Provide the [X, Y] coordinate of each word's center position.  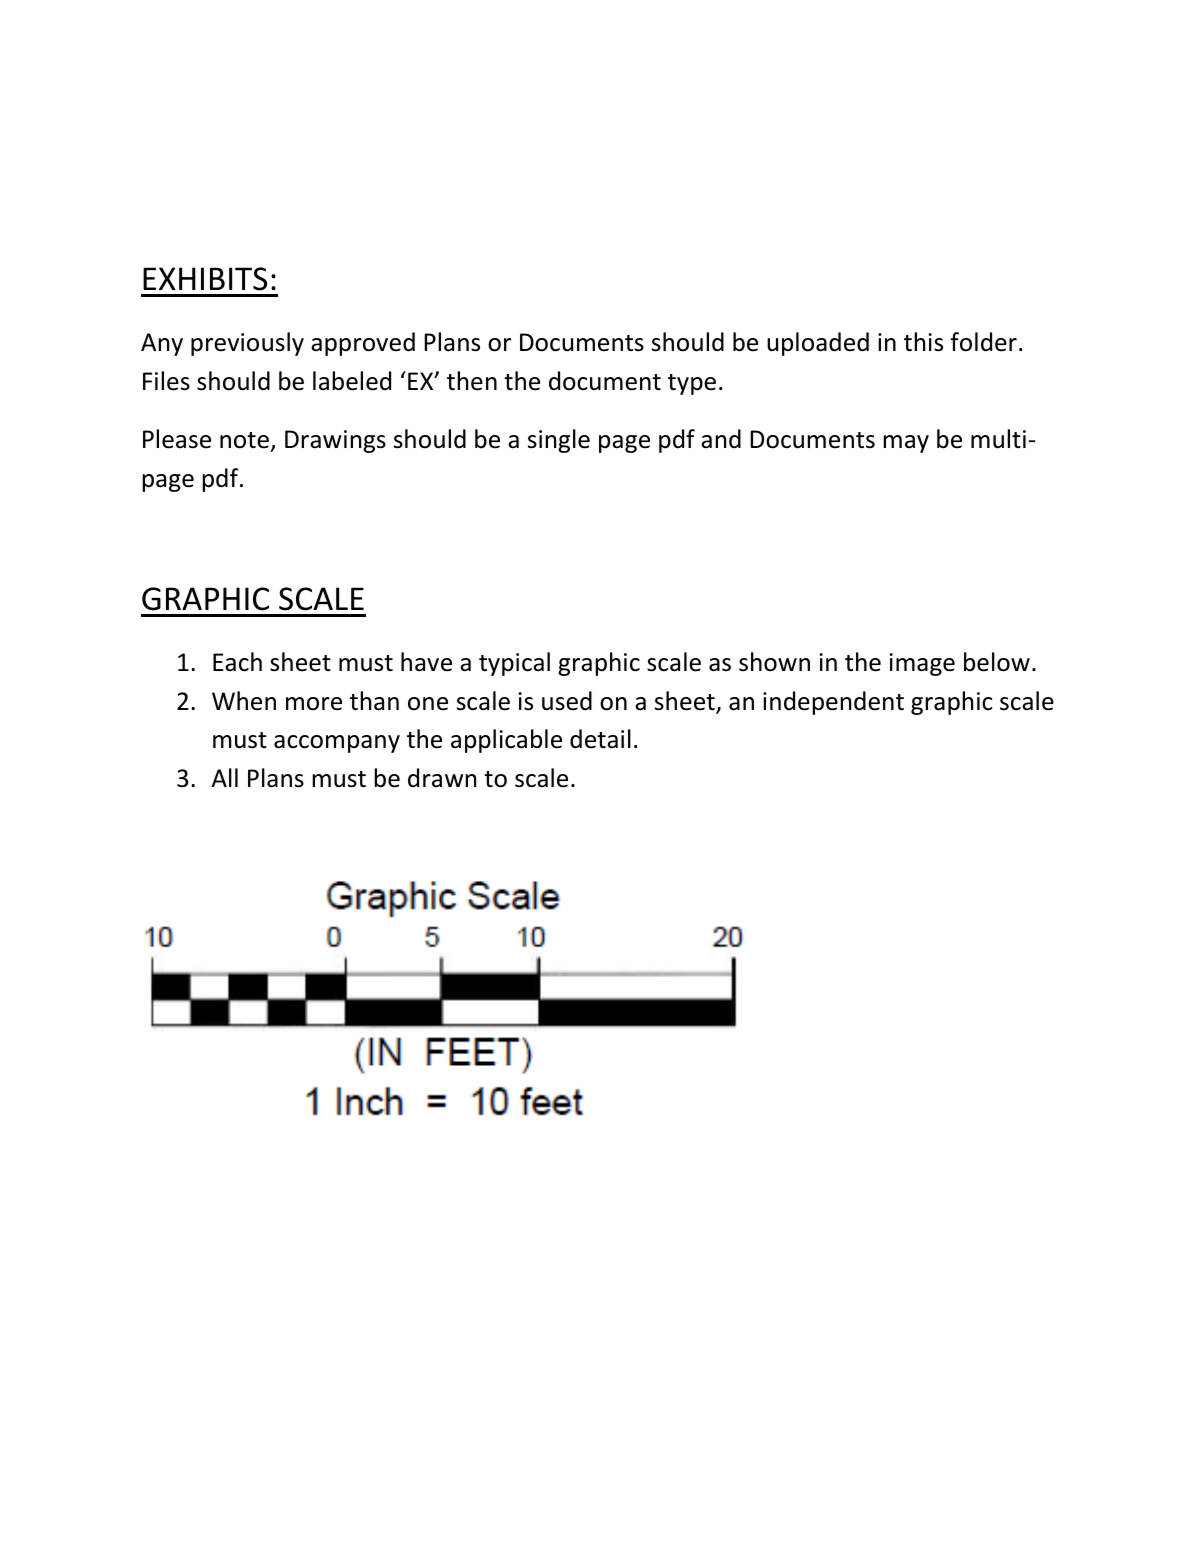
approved [363, 344]
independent [833, 703]
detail [600, 739]
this [923, 342]
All [225, 777]
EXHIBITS [205, 279]
